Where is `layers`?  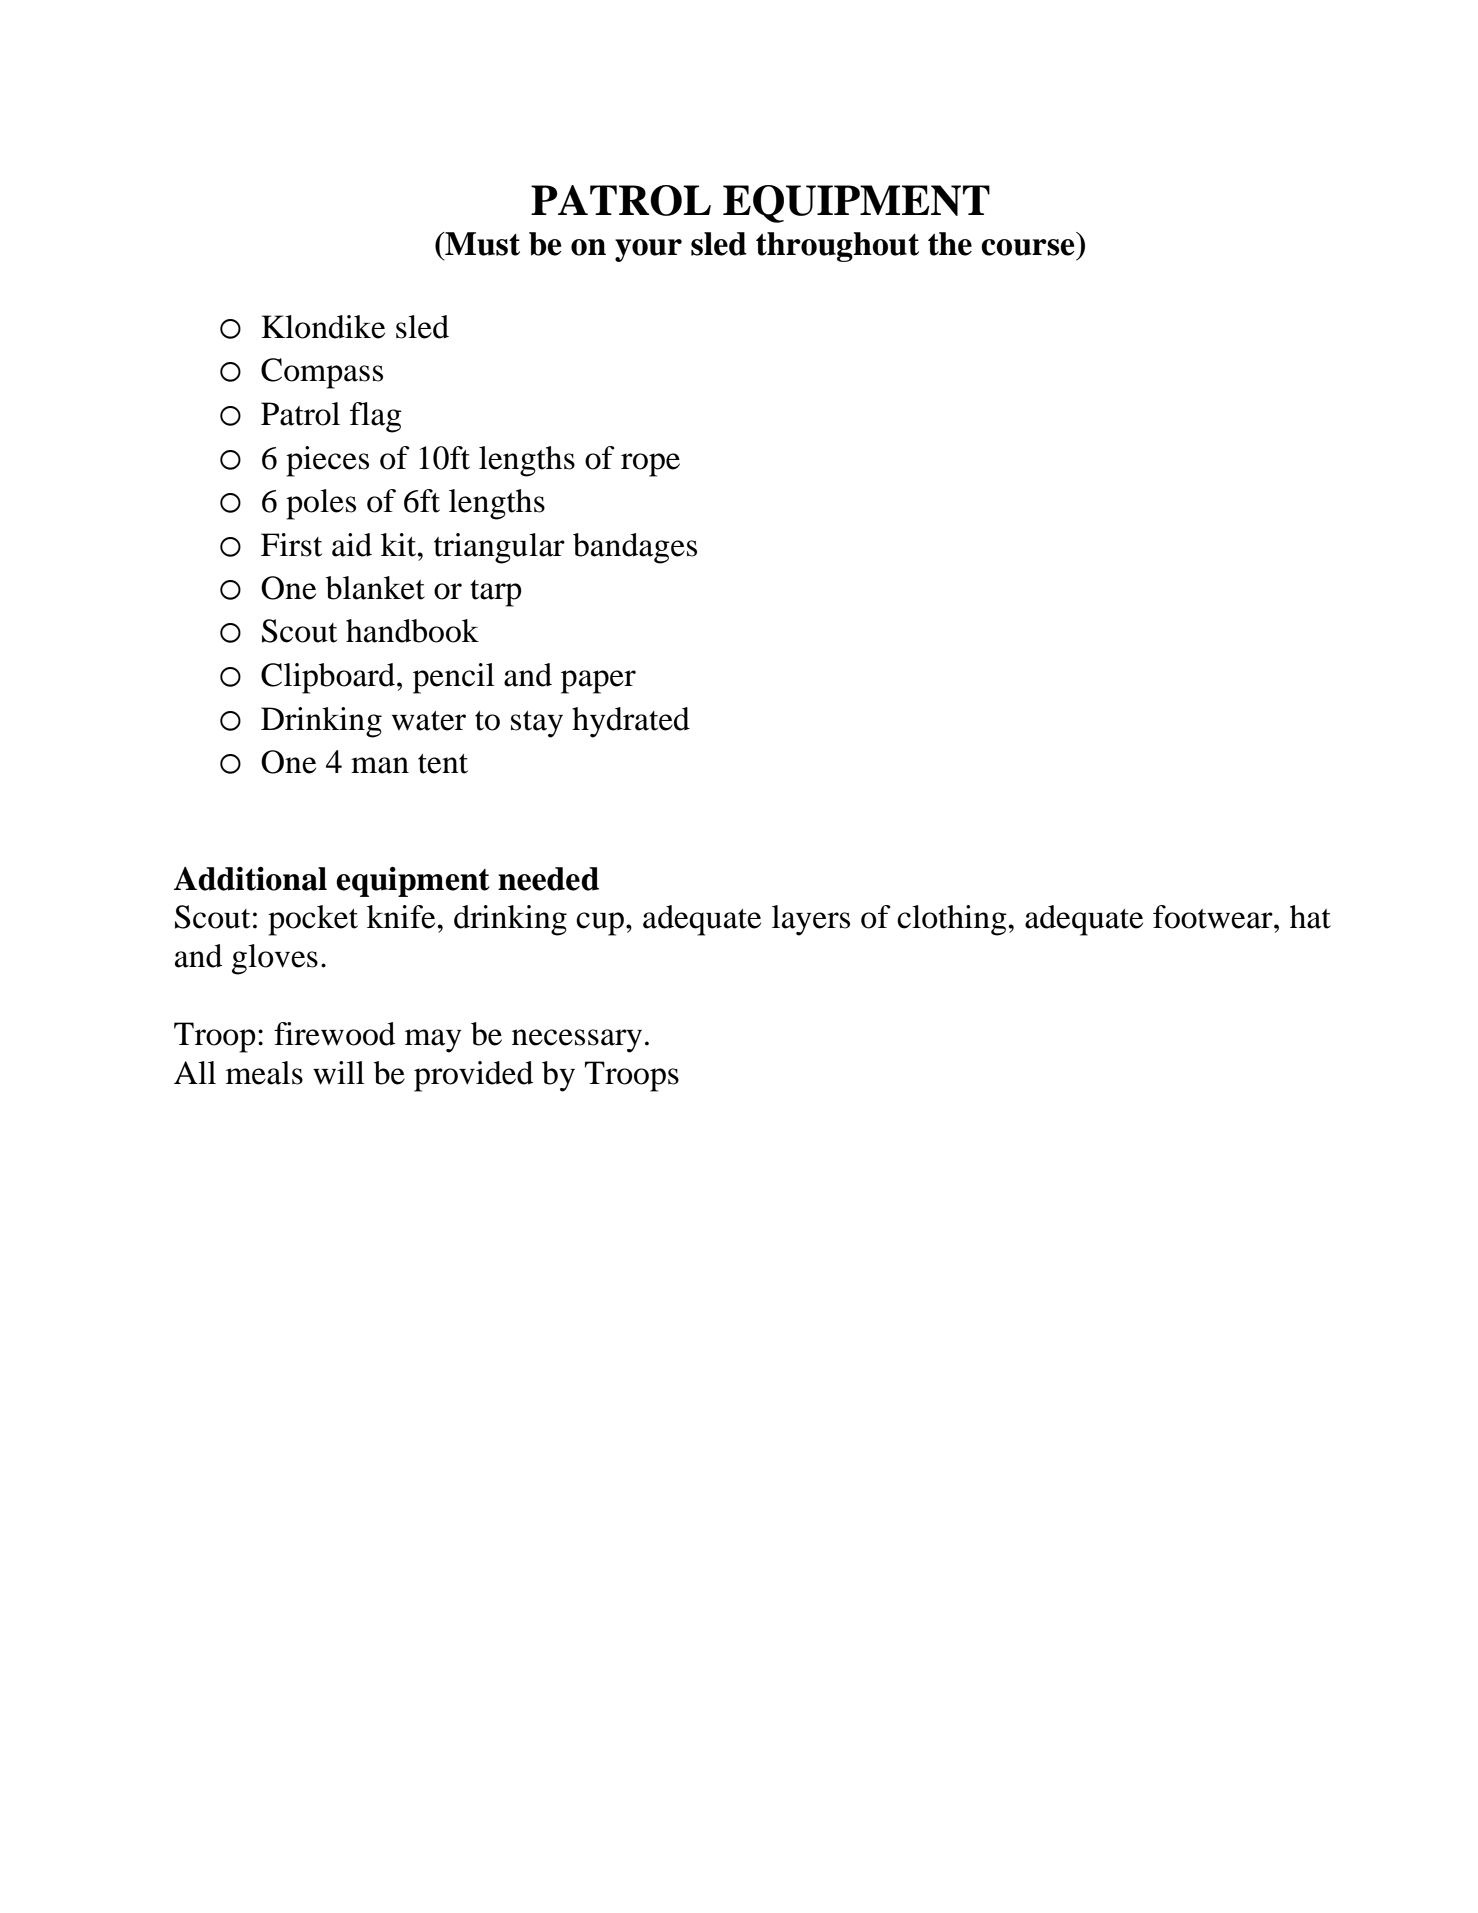 layers is located at coordinates (811, 920).
